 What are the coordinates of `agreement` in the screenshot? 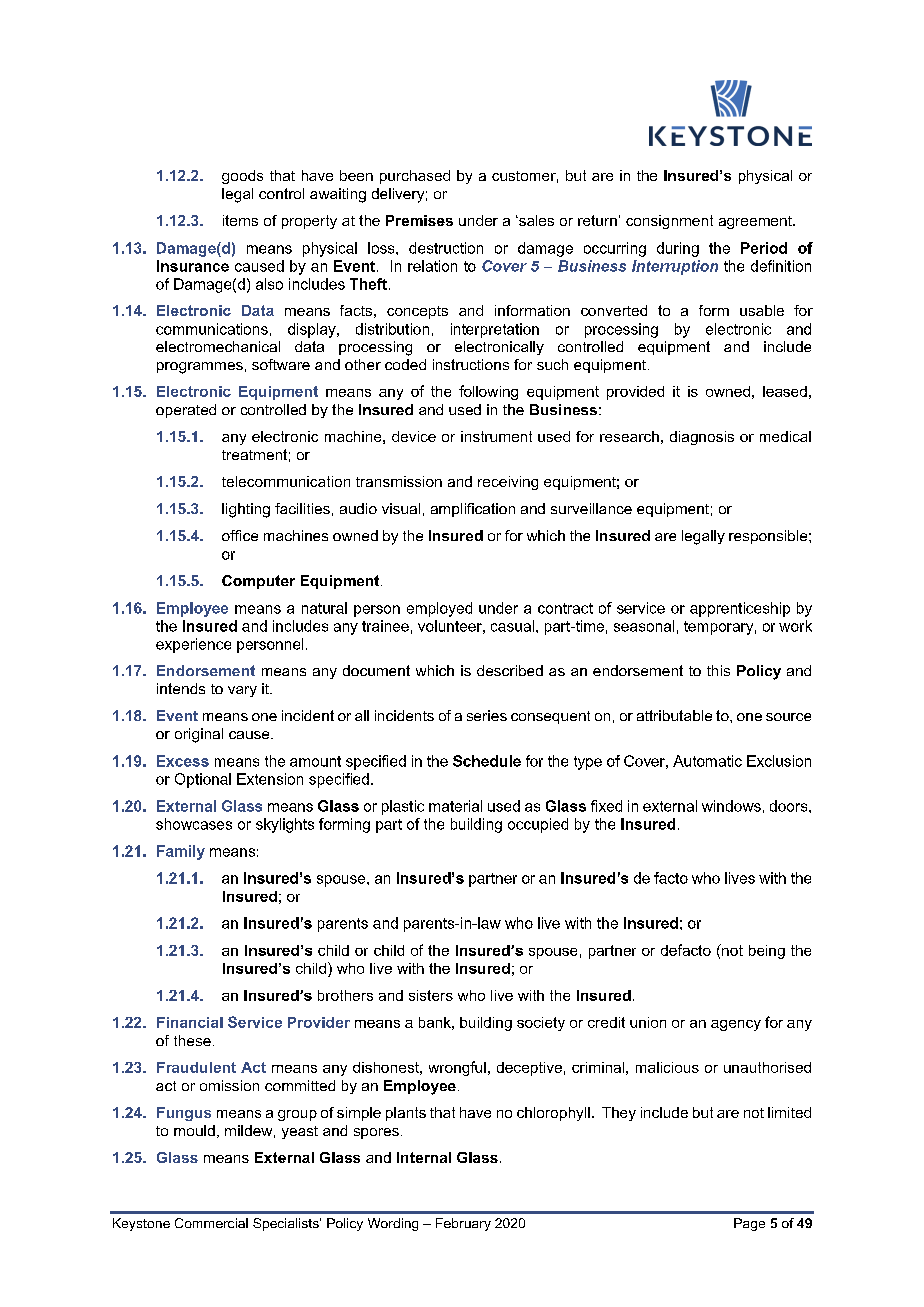 It's located at (756, 222).
